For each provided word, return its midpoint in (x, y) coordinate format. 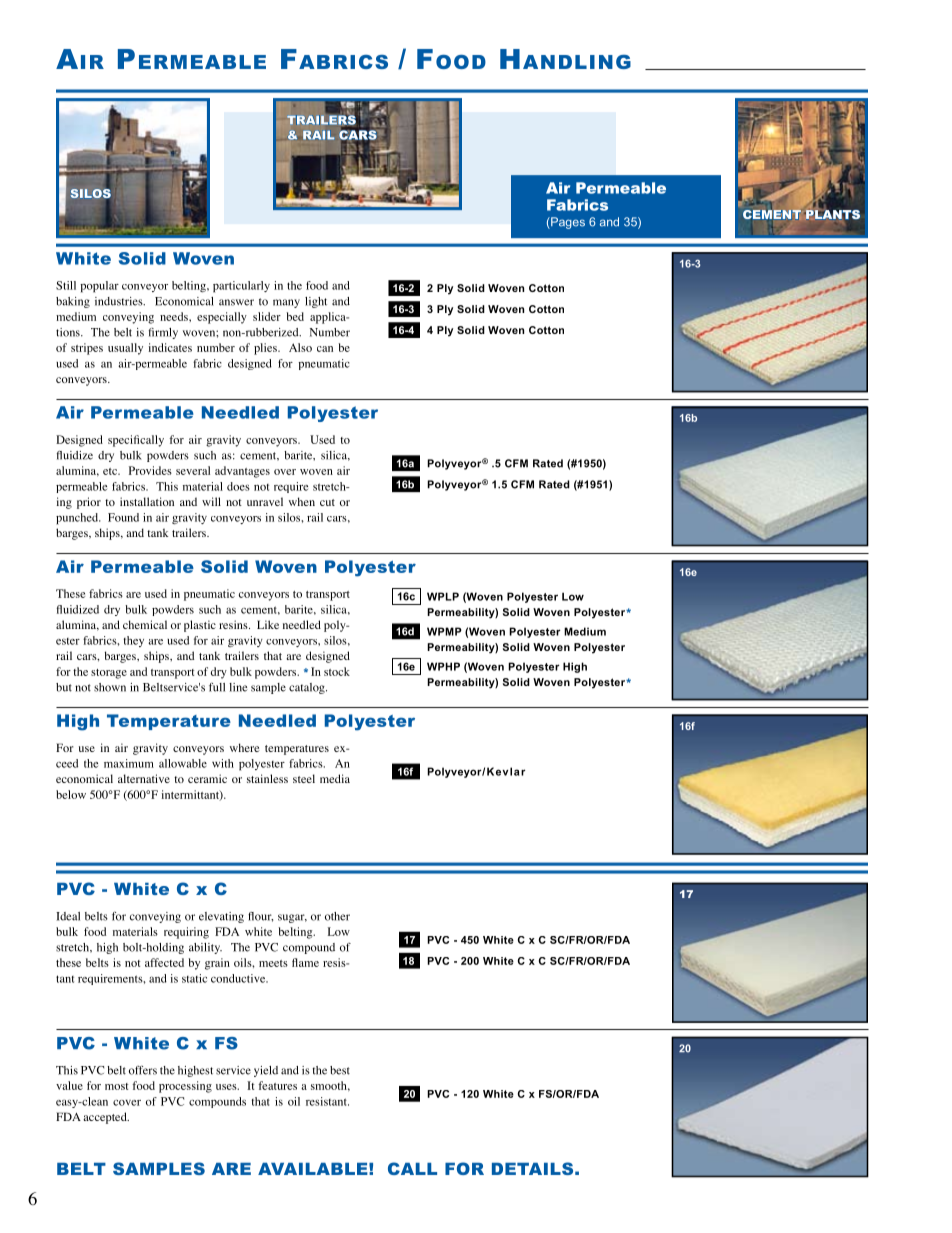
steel (304, 778)
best (340, 1070)
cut (327, 502)
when (302, 501)
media (335, 778)
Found (123, 517)
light (316, 302)
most (116, 1086)
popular (99, 287)
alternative (144, 778)
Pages (567, 223)
